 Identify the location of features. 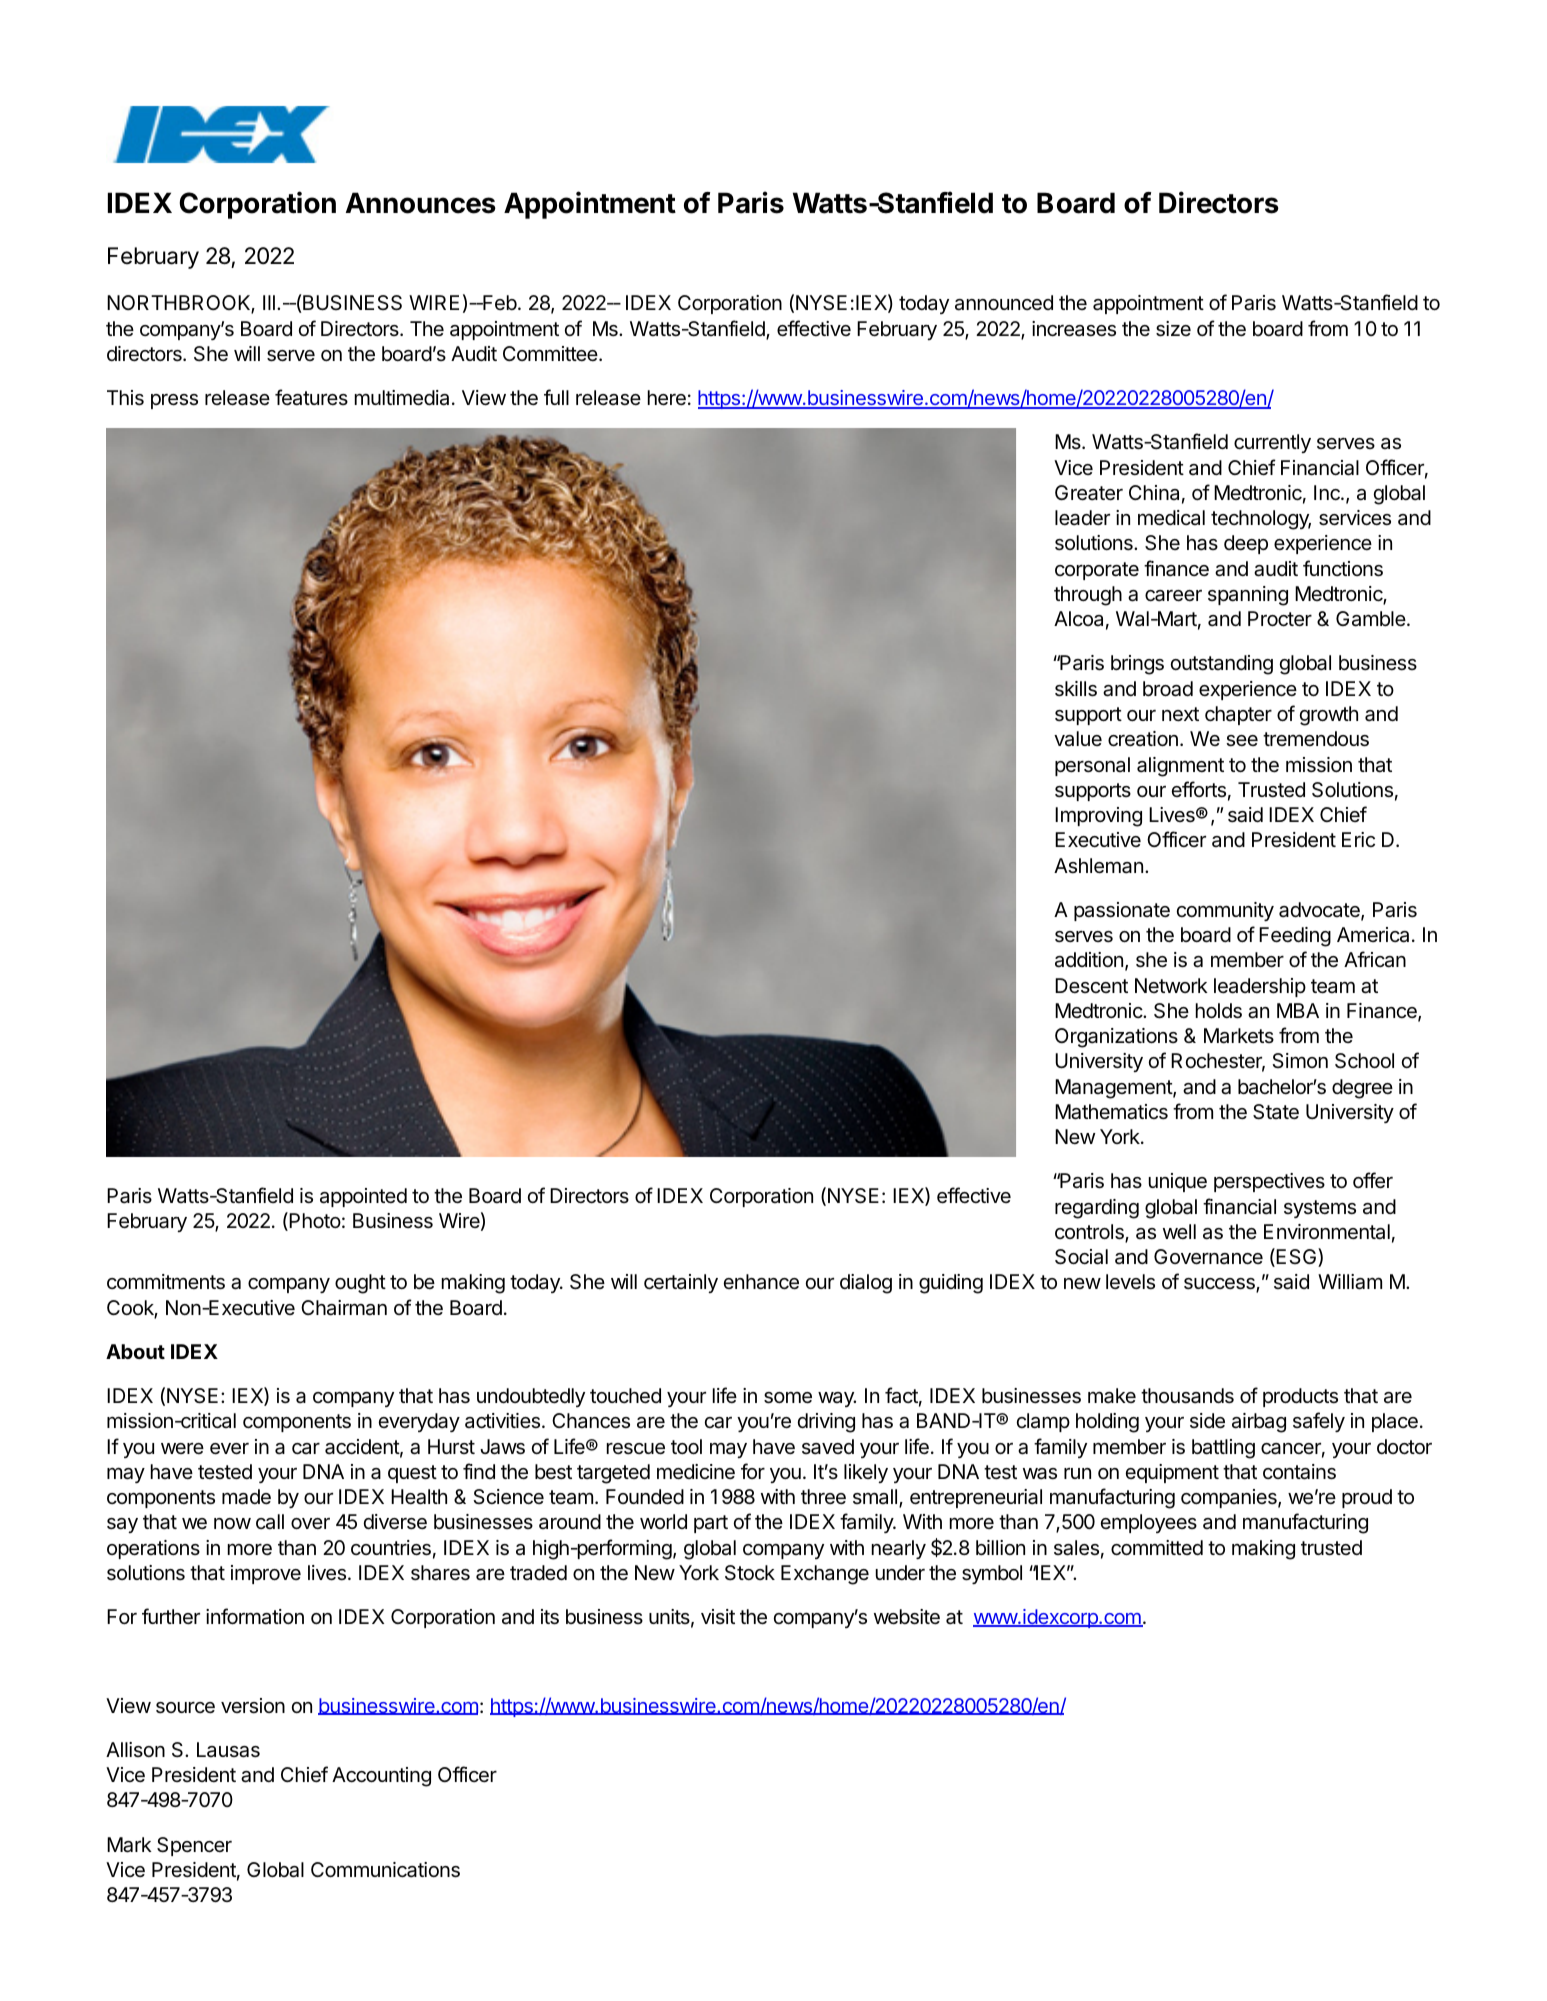
(311, 397).
